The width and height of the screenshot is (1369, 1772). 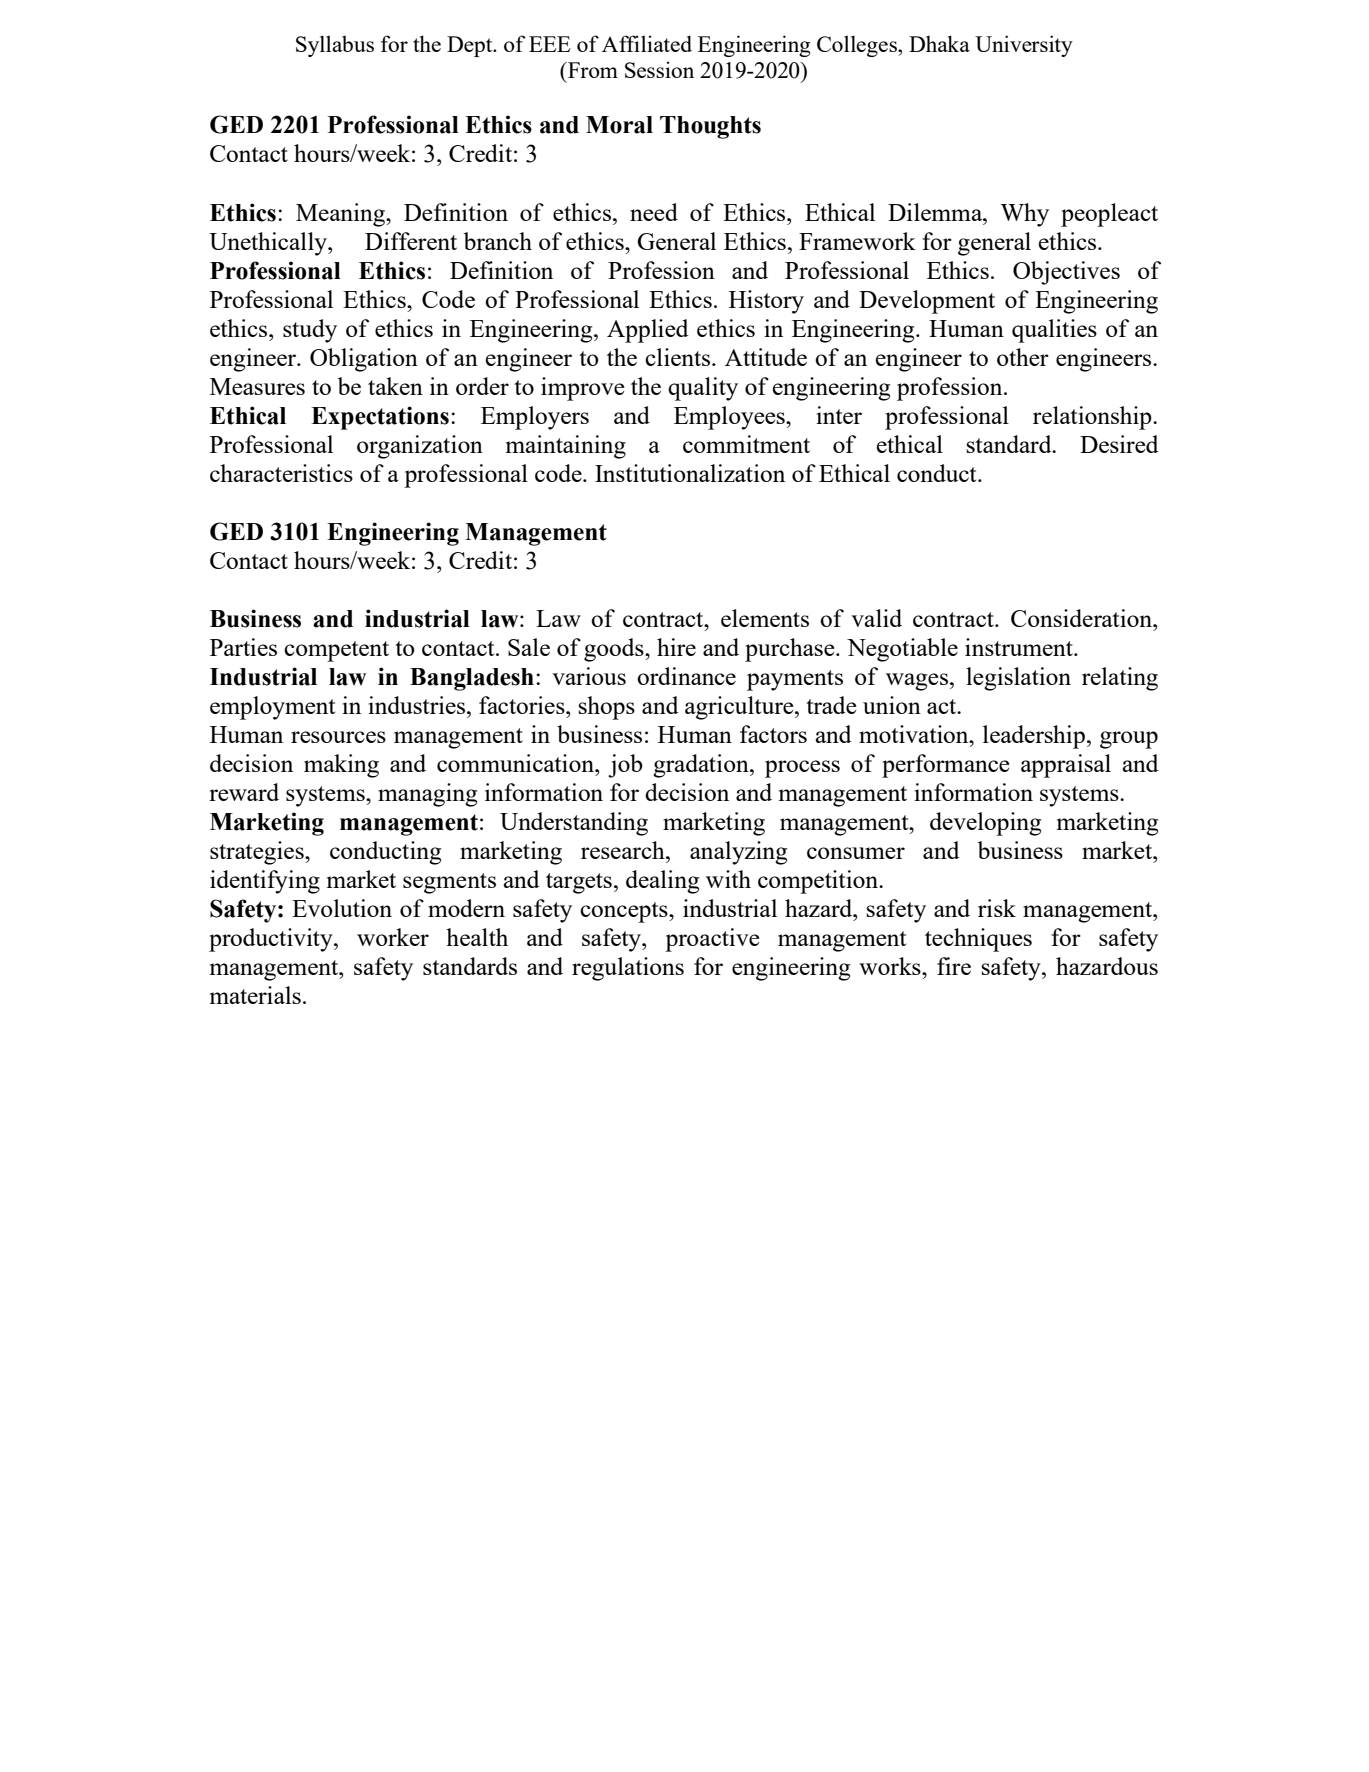 I want to click on Desired, so click(x=1119, y=444).
